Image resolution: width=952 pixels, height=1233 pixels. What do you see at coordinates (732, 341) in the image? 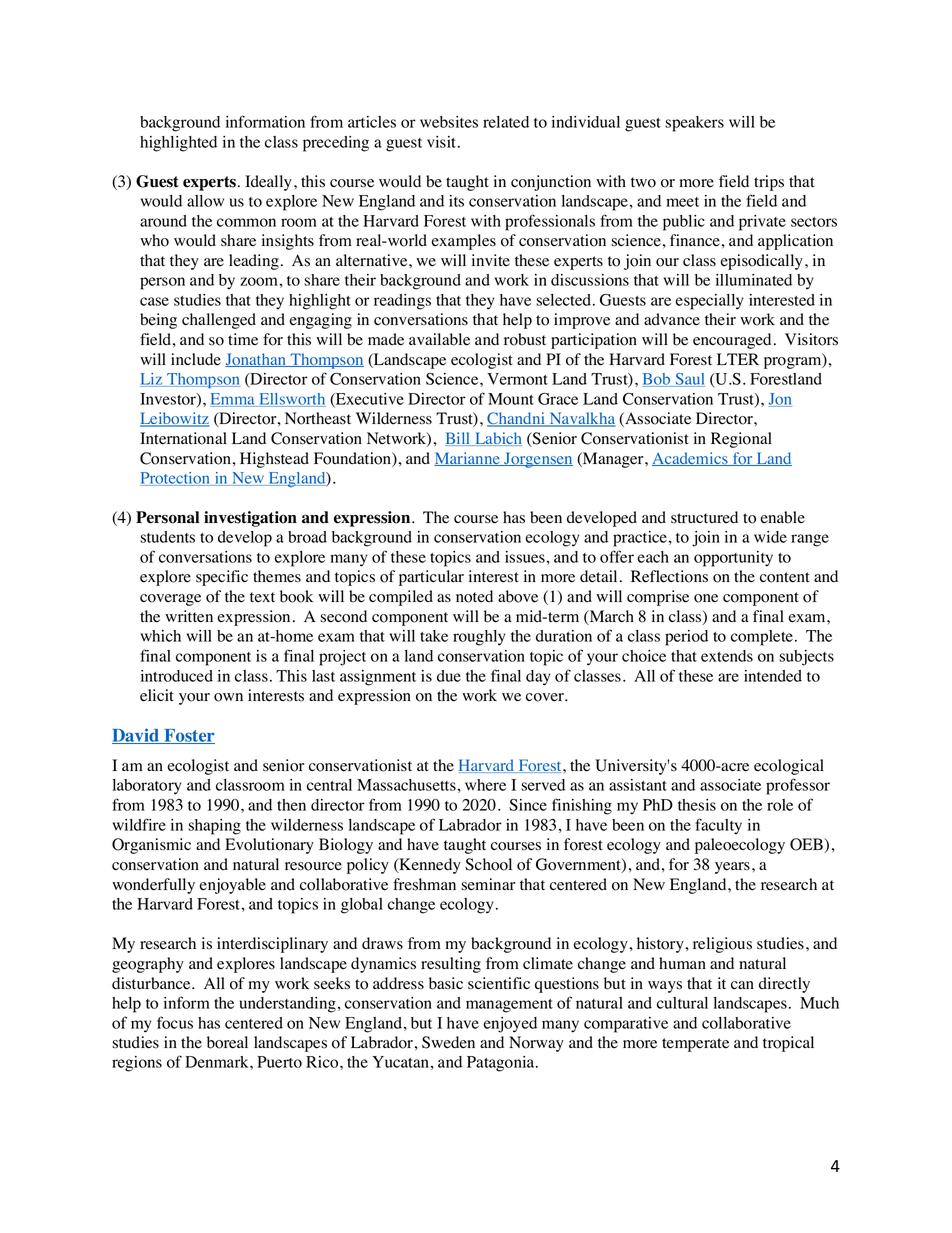
I see `encouraged` at bounding box center [732, 341].
